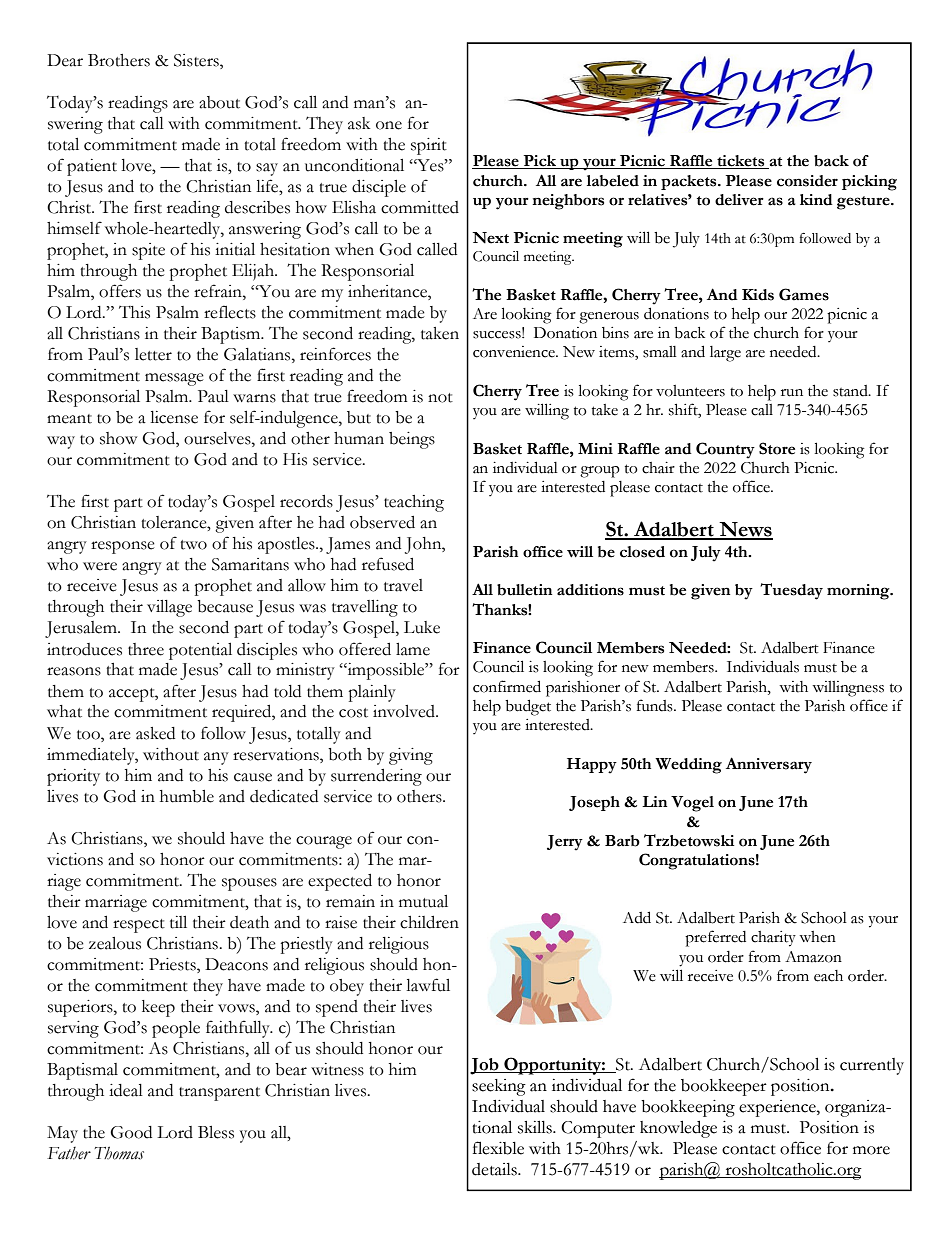  Describe the element at coordinates (778, 1108) in the screenshot. I see `experience` at that location.
